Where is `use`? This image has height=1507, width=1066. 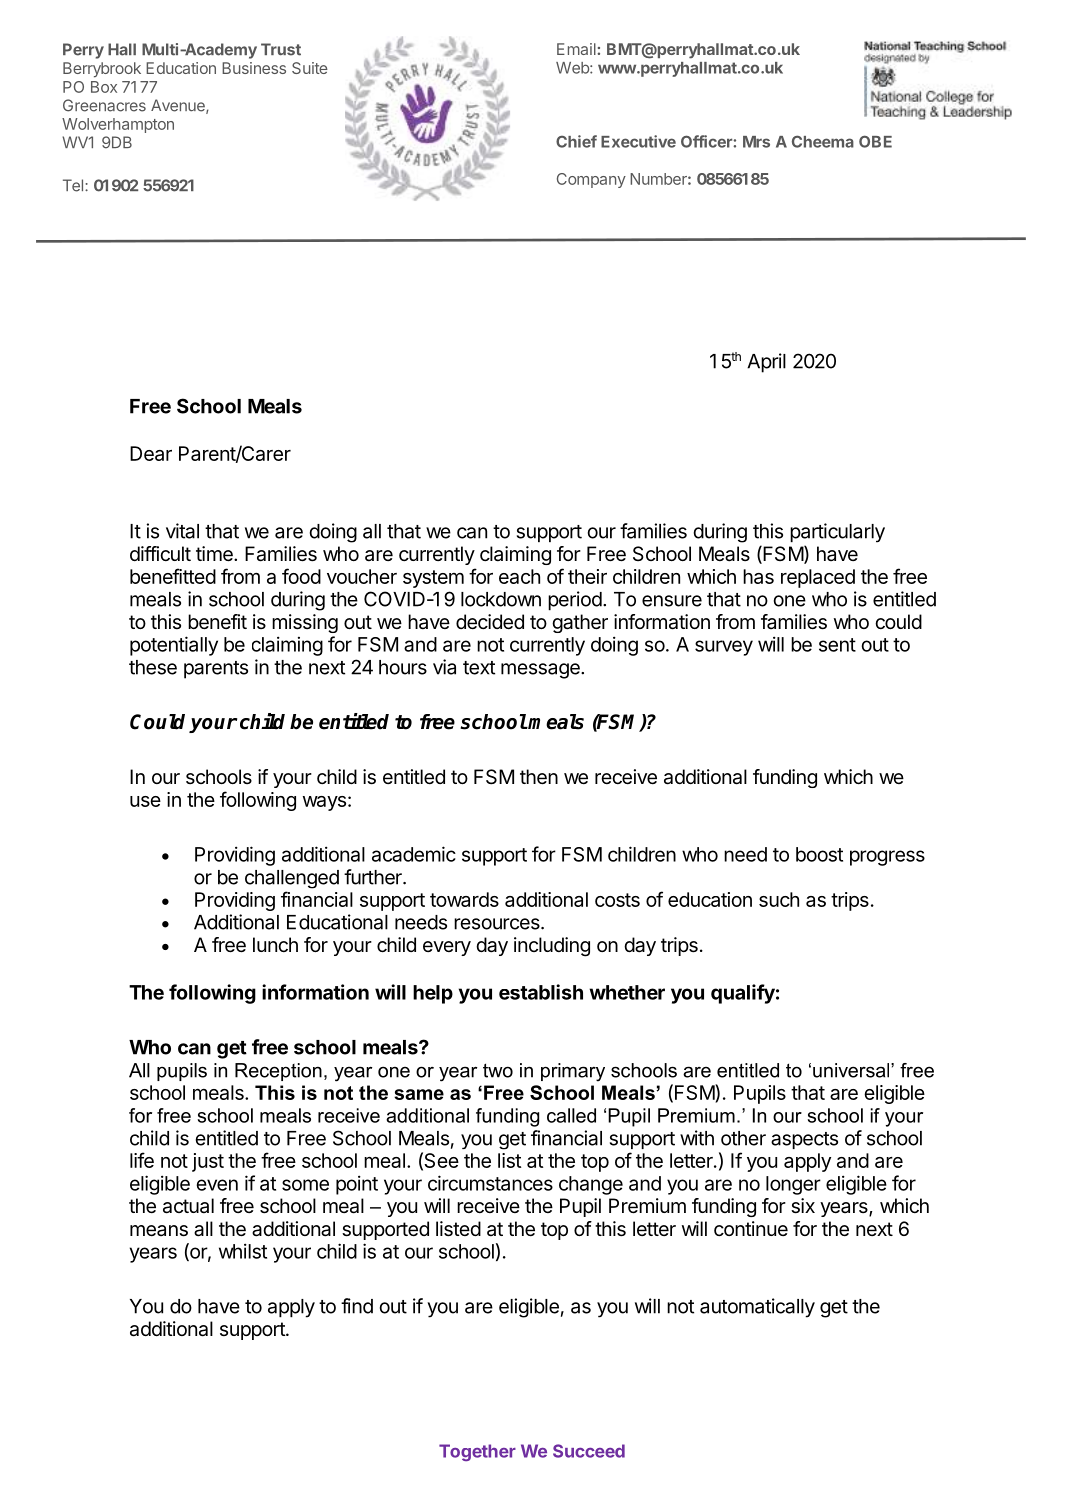 use is located at coordinates (145, 801).
